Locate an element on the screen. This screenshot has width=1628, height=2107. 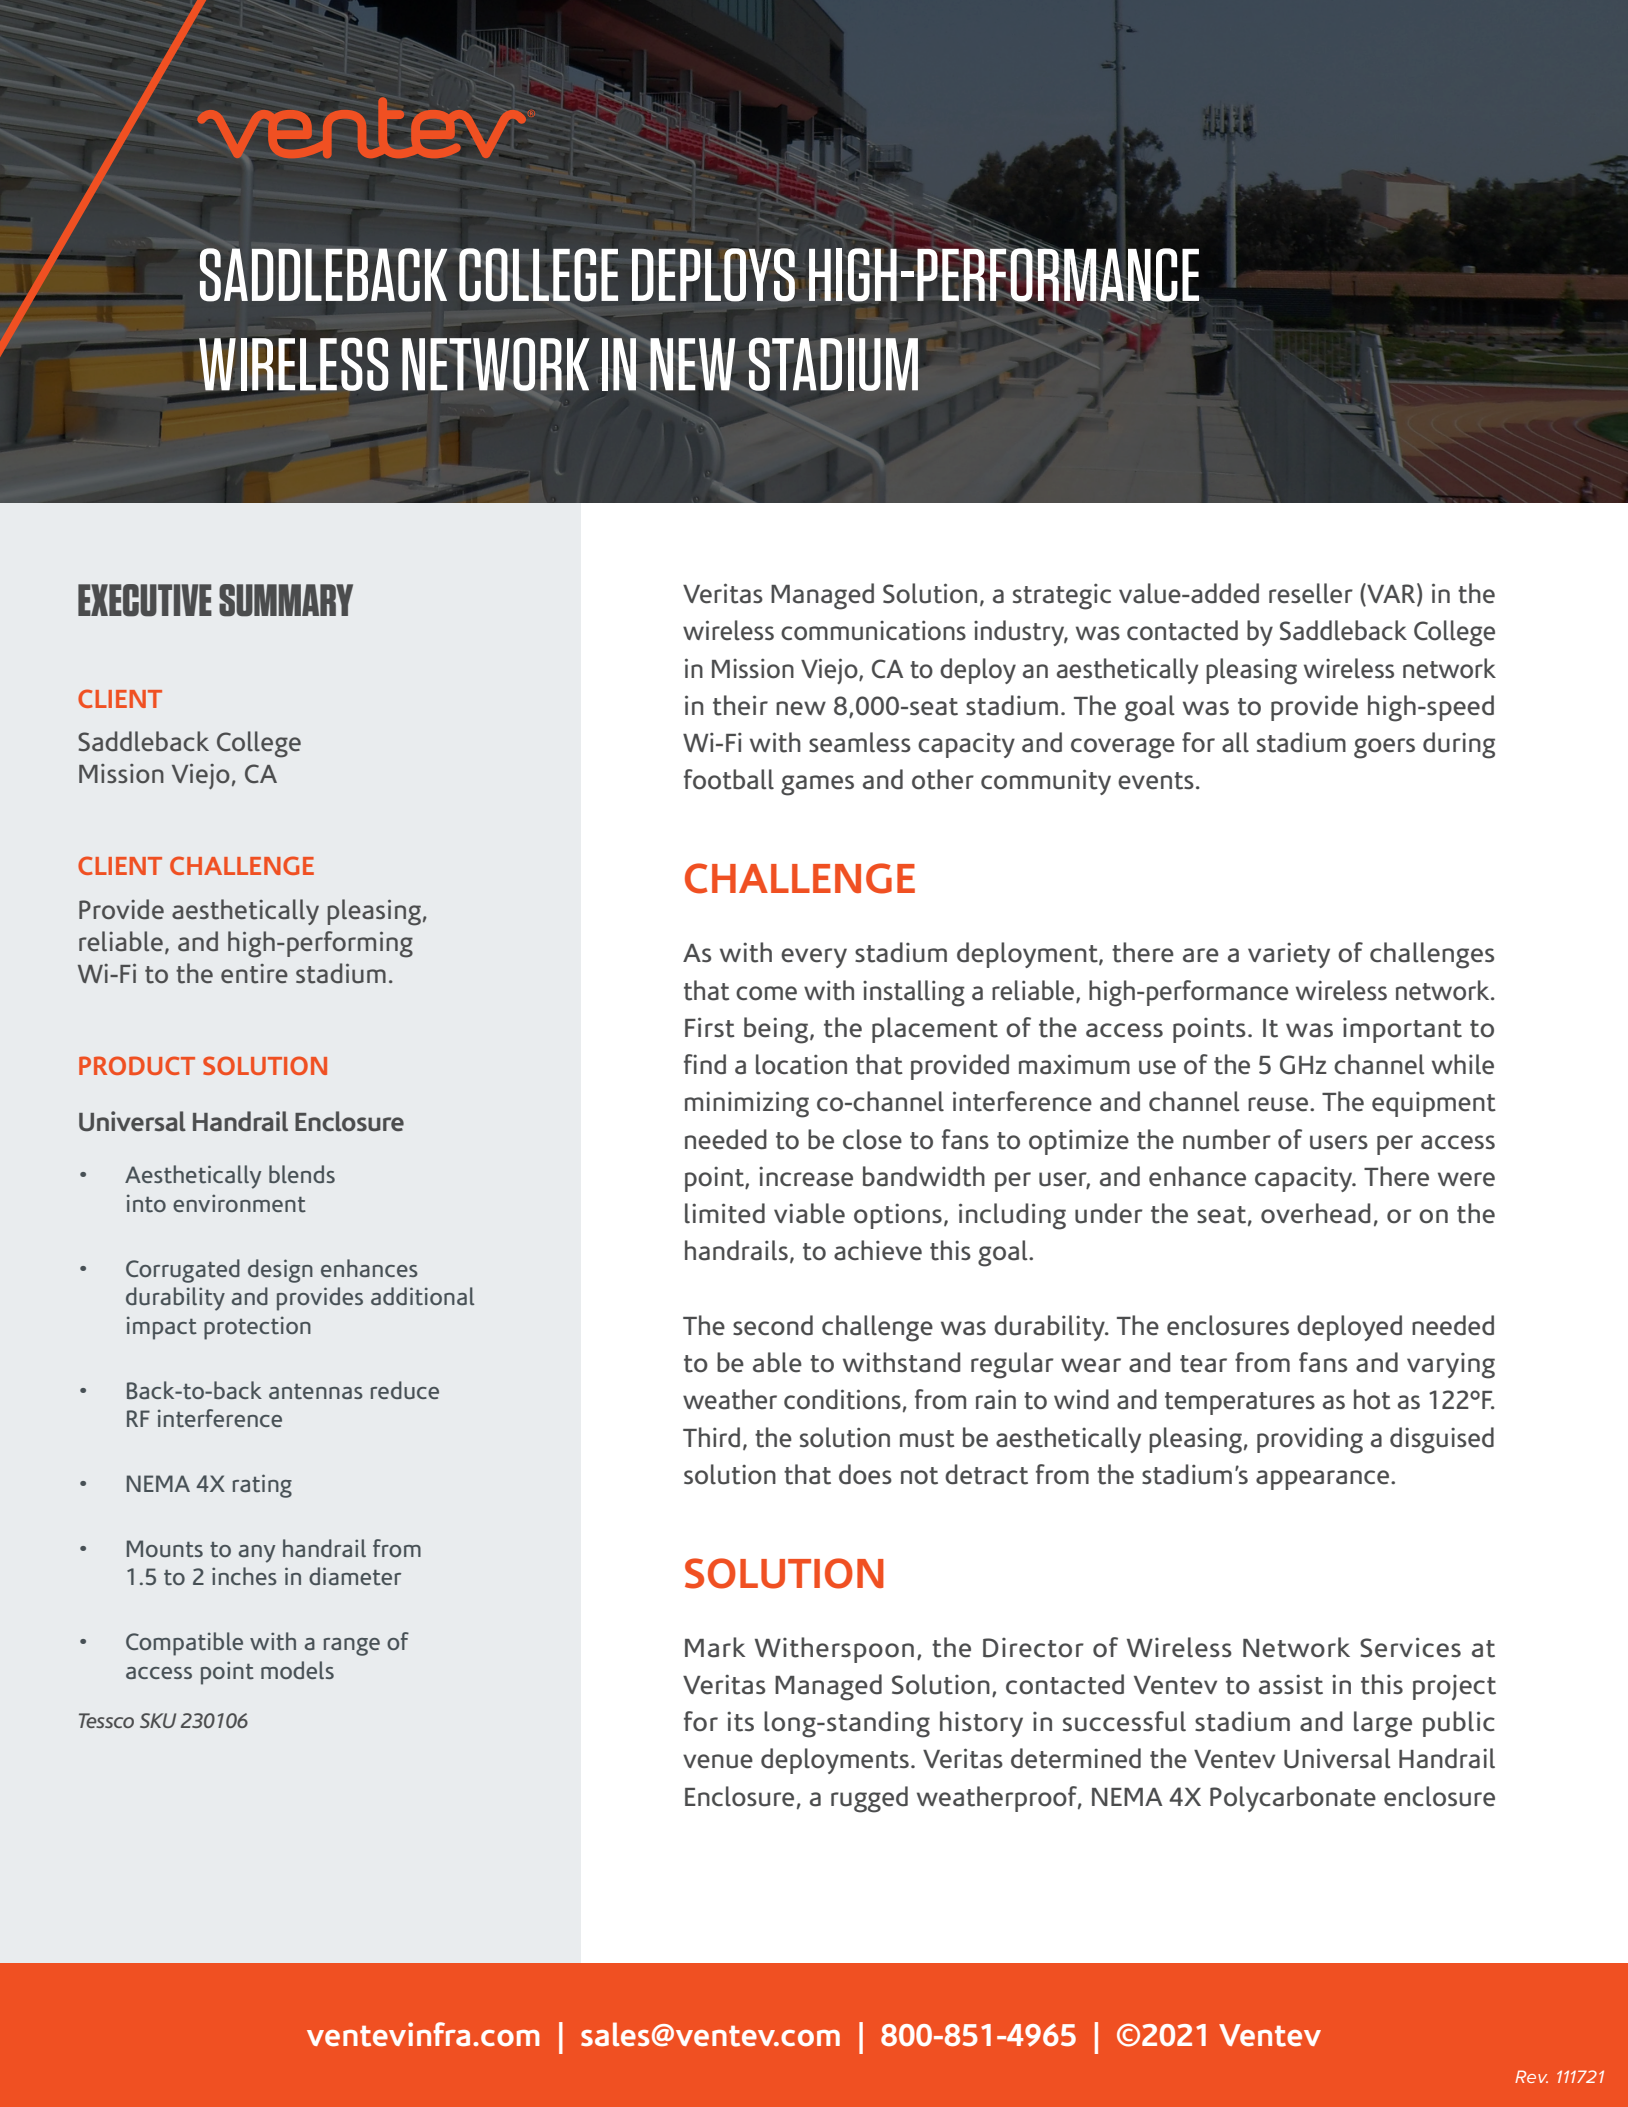
protection is located at coordinates (257, 1328).
